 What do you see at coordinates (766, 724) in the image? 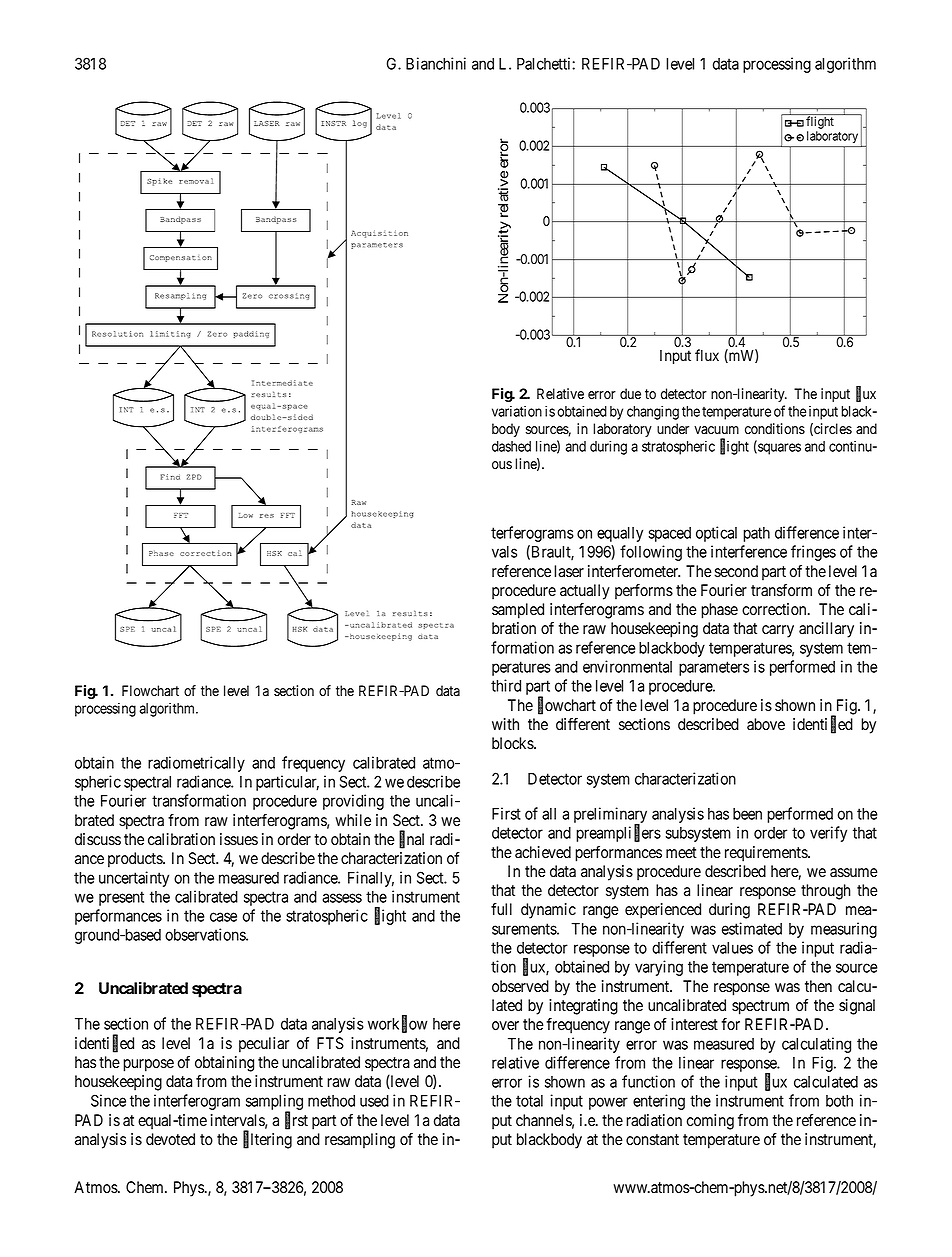
I see `above` at bounding box center [766, 724].
